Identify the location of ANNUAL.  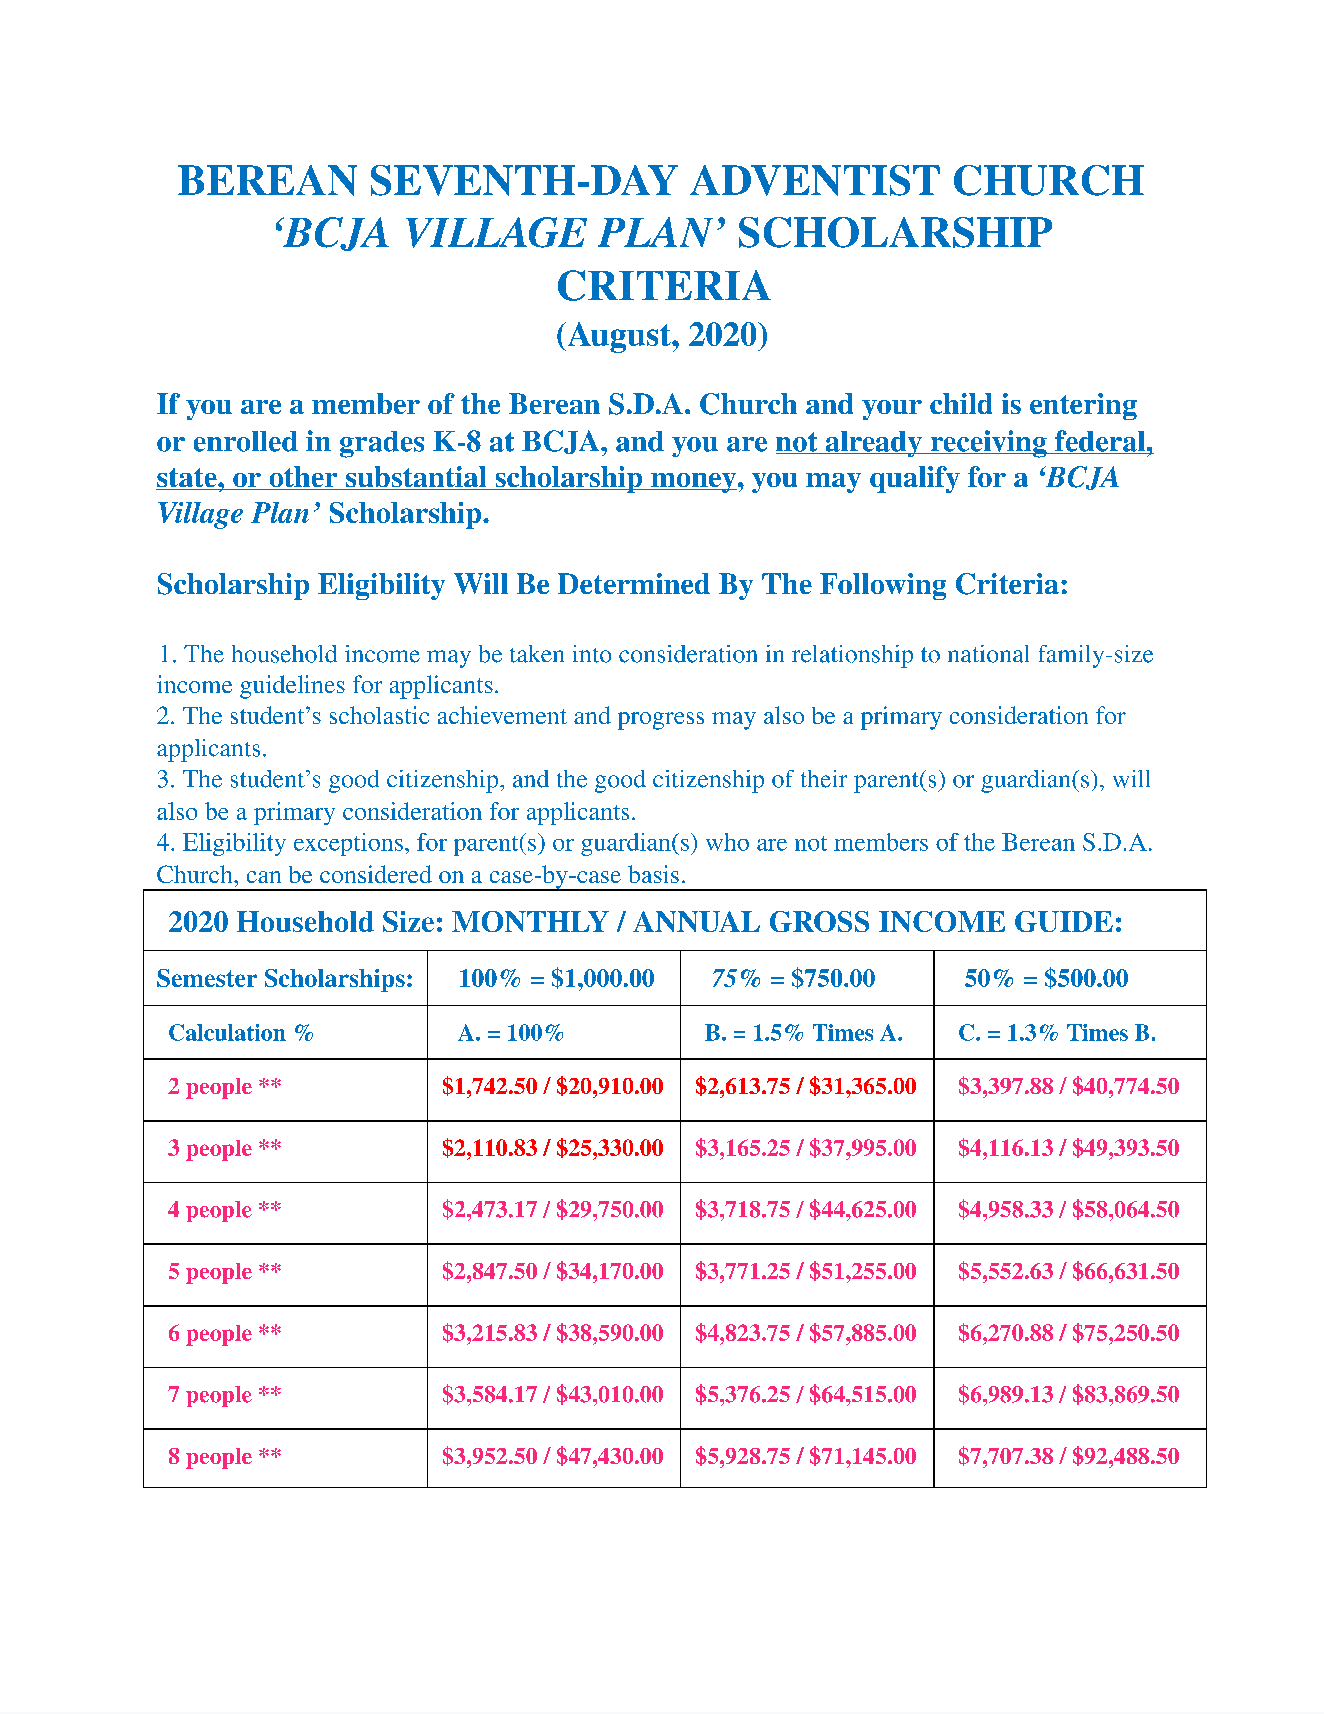
(696, 921).
